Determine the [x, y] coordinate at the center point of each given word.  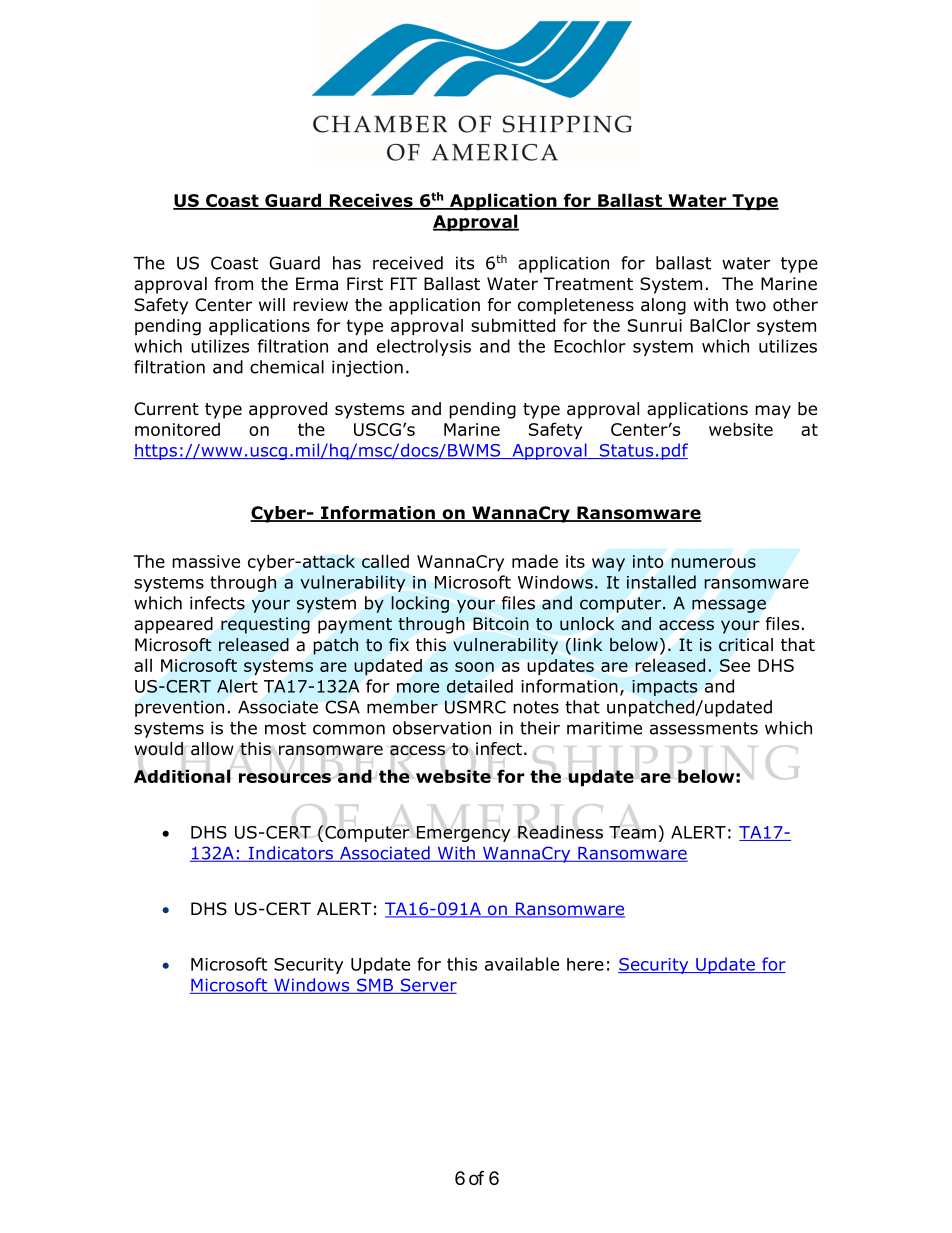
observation [442, 728]
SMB [375, 986]
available [522, 964]
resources [285, 778]
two [750, 305]
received [408, 263]
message [729, 606]
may [773, 412]
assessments [704, 728]
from [234, 284]
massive [206, 561]
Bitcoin [501, 624]
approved [288, 410]
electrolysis [424, 347]
